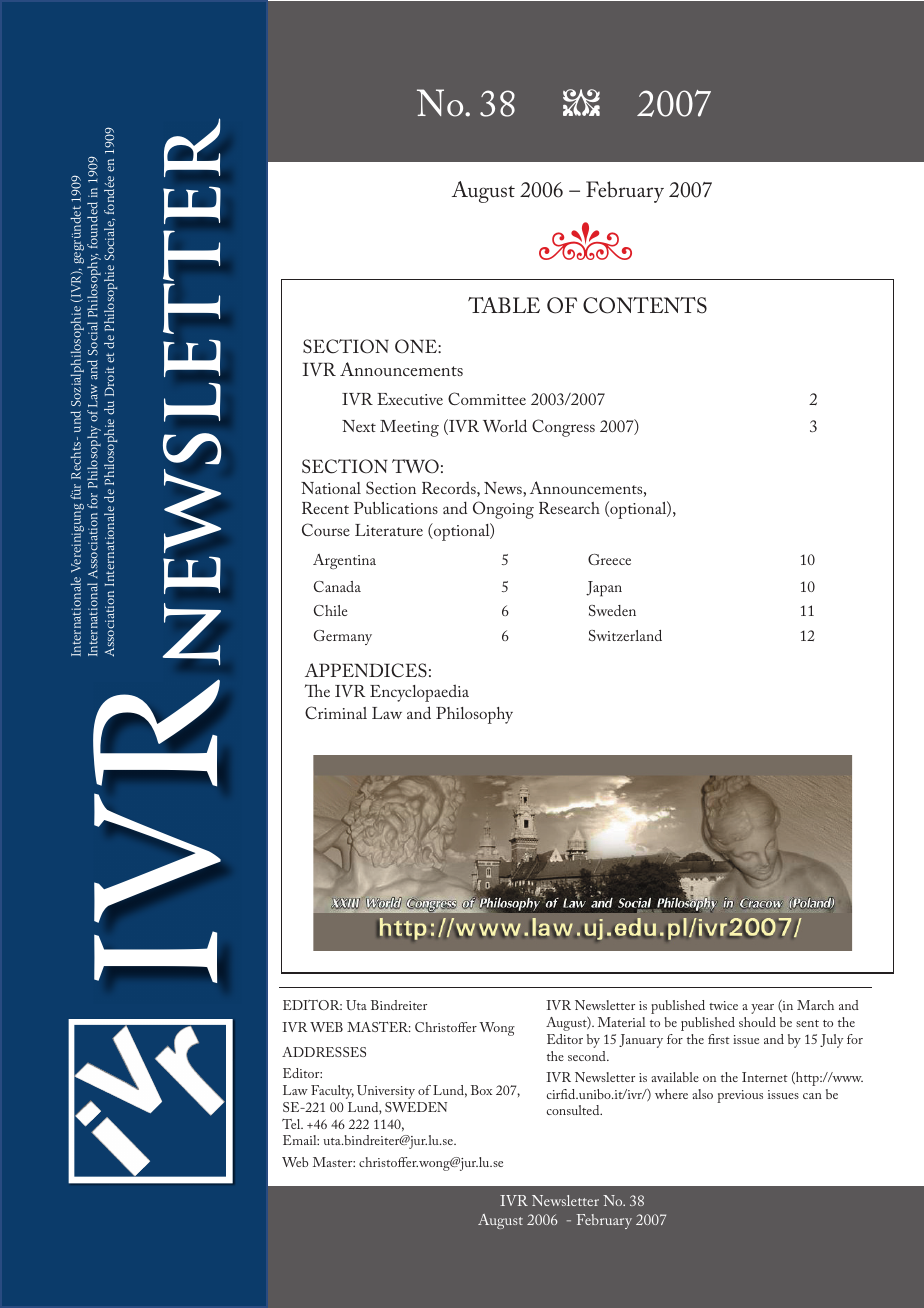 Image resolution: width=924 pixels, height=1308 pixels. What do you see at coordinates (625, 635) in the screenshot?
I see `Switzerland` at bounding box center [625, 635].
